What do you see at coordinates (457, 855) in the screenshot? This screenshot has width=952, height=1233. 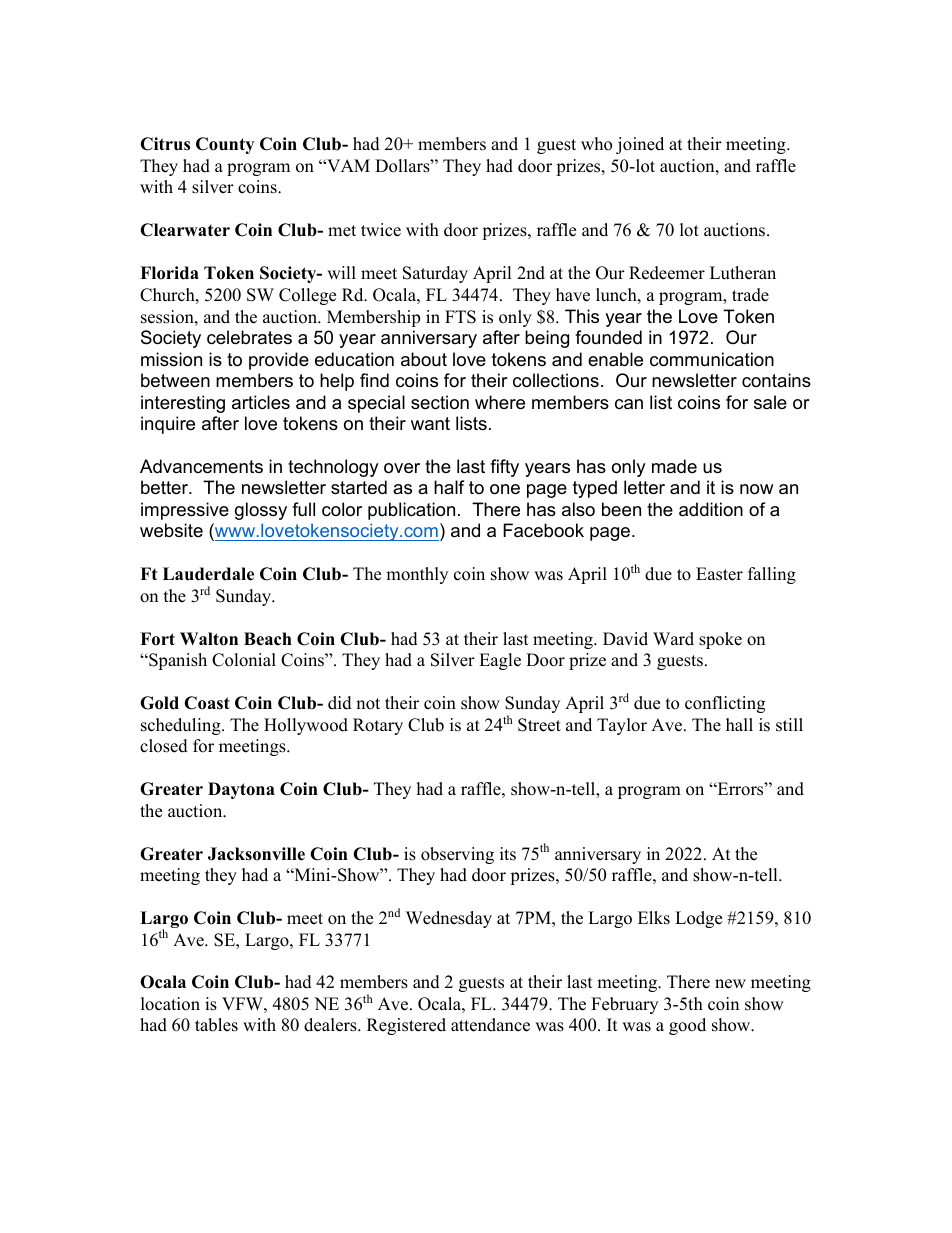 I see `observing` at bounding box center [457, 855].
